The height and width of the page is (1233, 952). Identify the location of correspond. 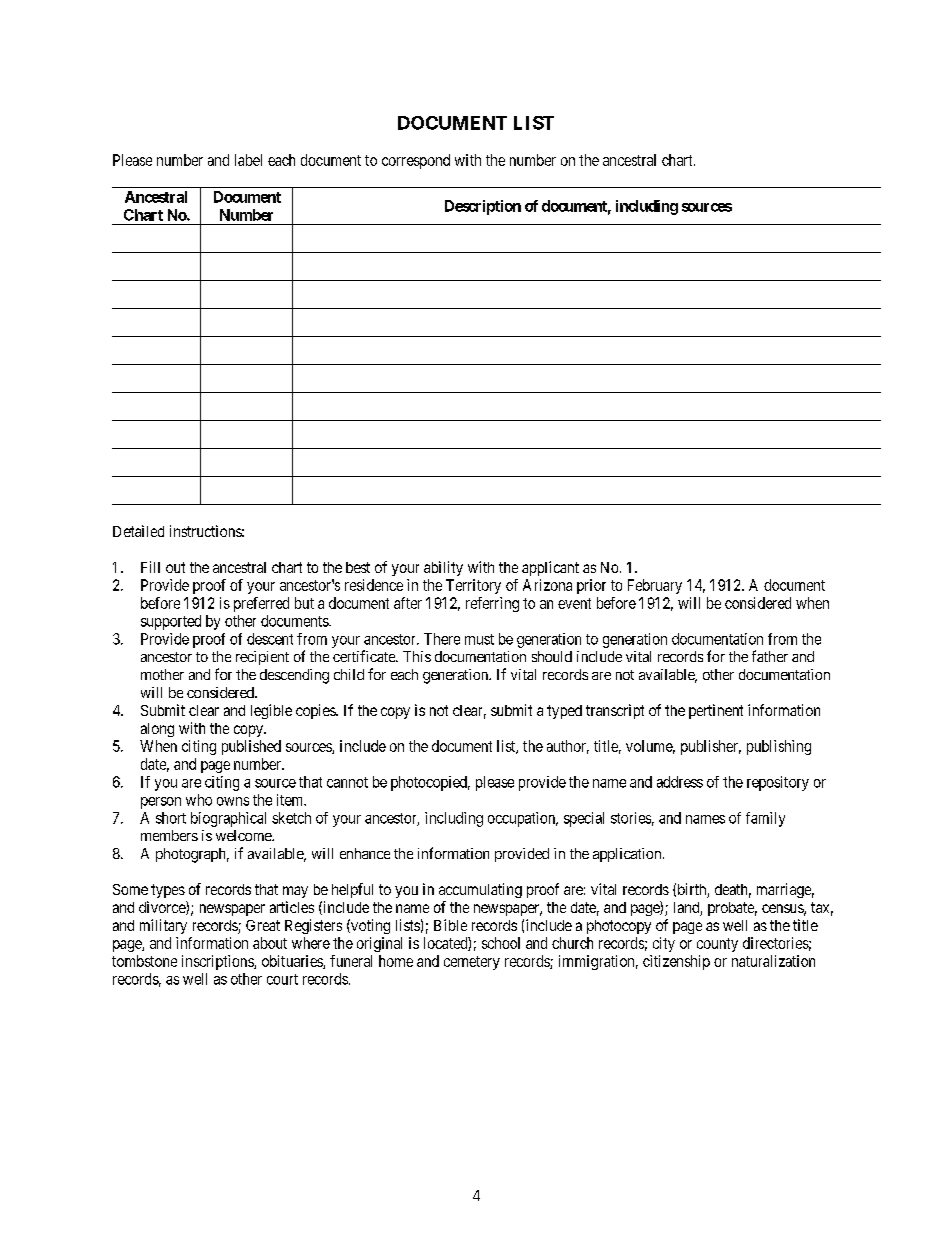
(416, 161).
